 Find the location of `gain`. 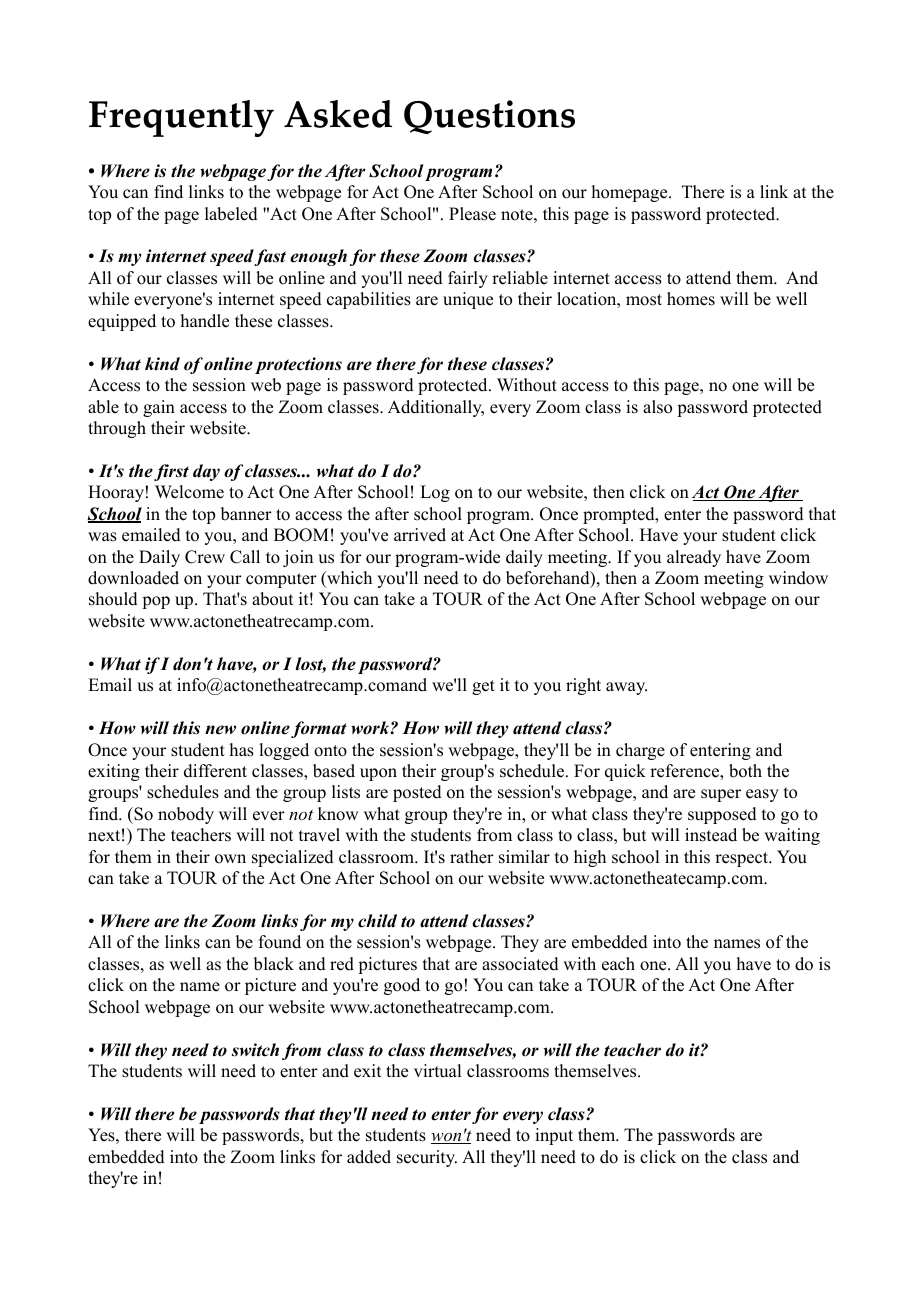

gain is located at coordinates (159, 408).
